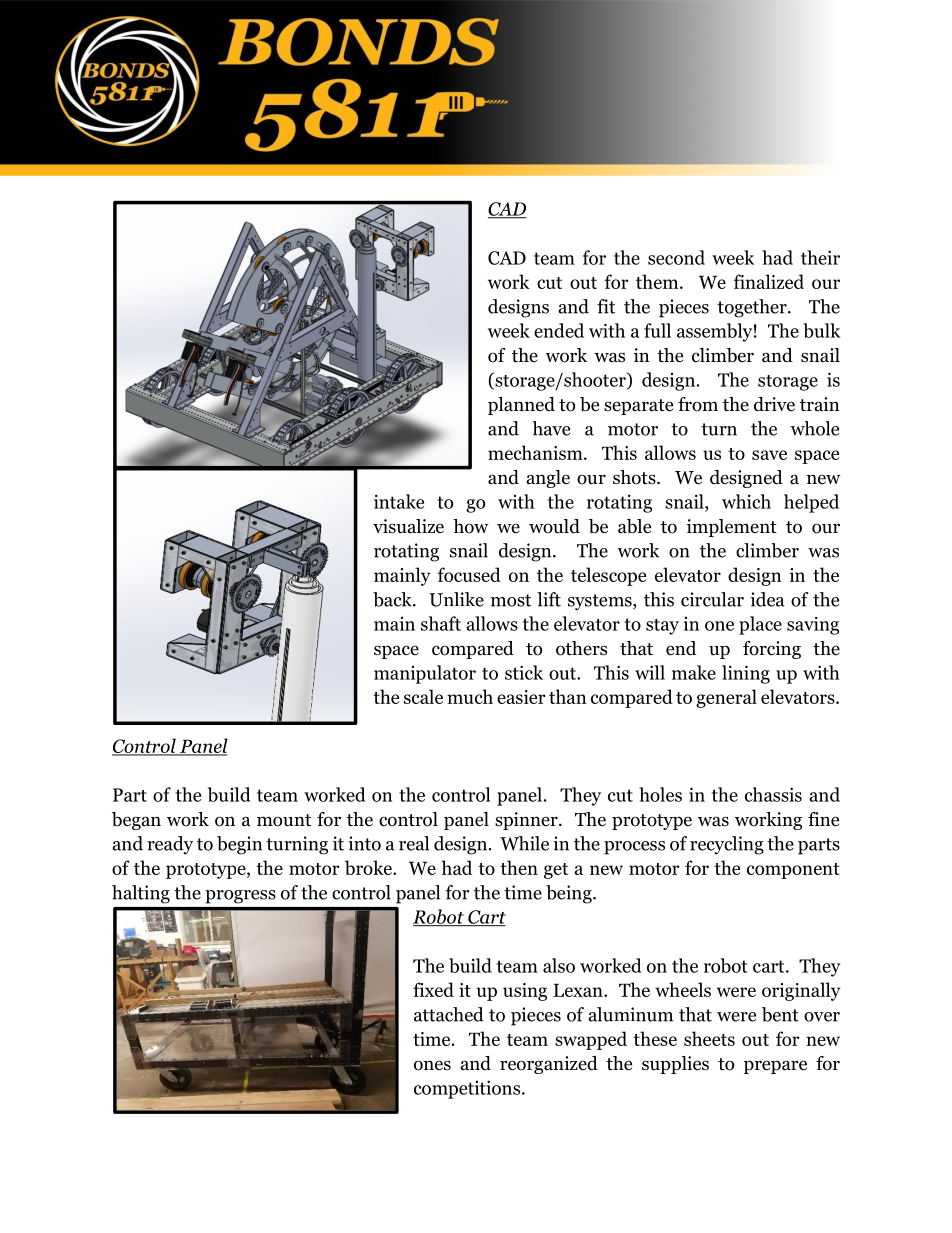  I want to click on ended, so click(559, 330).
